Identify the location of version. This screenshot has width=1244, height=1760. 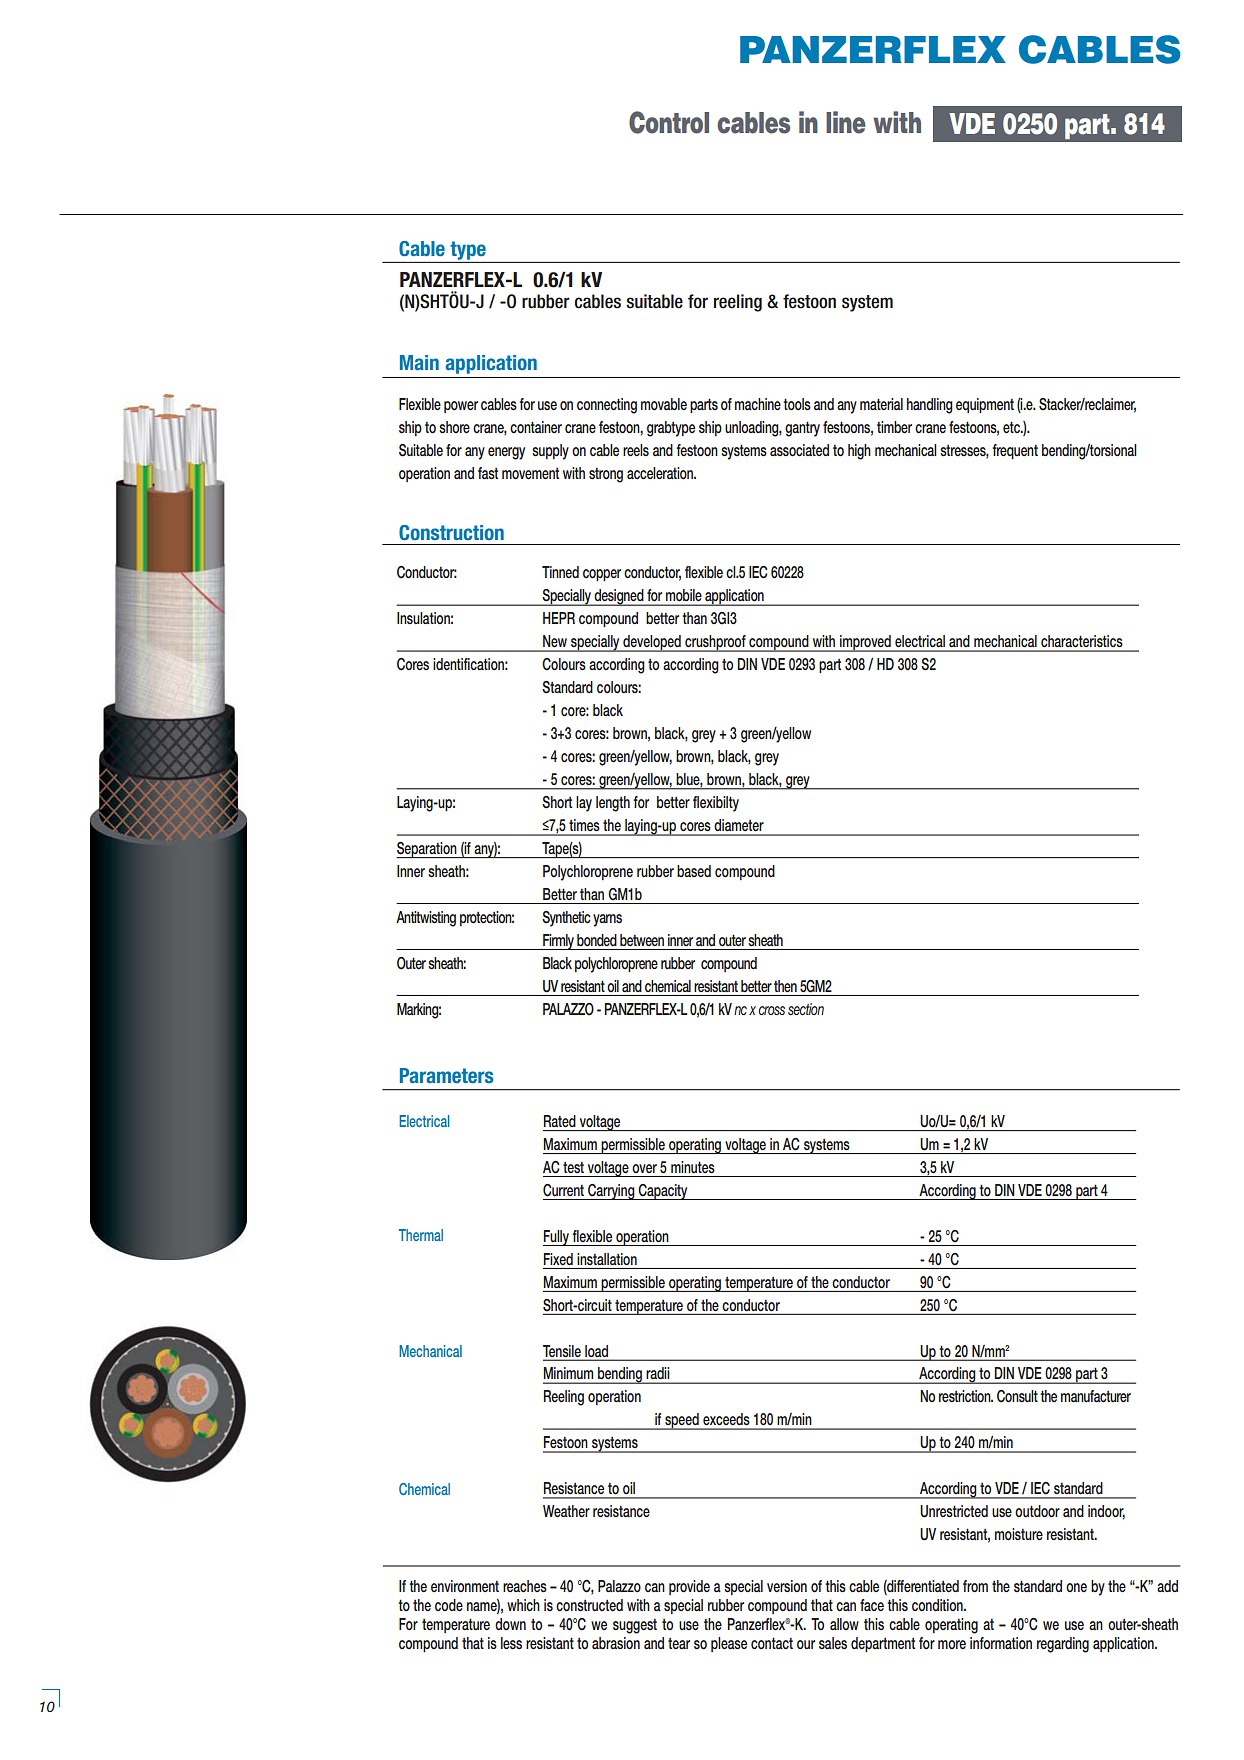
(787, 1586).
